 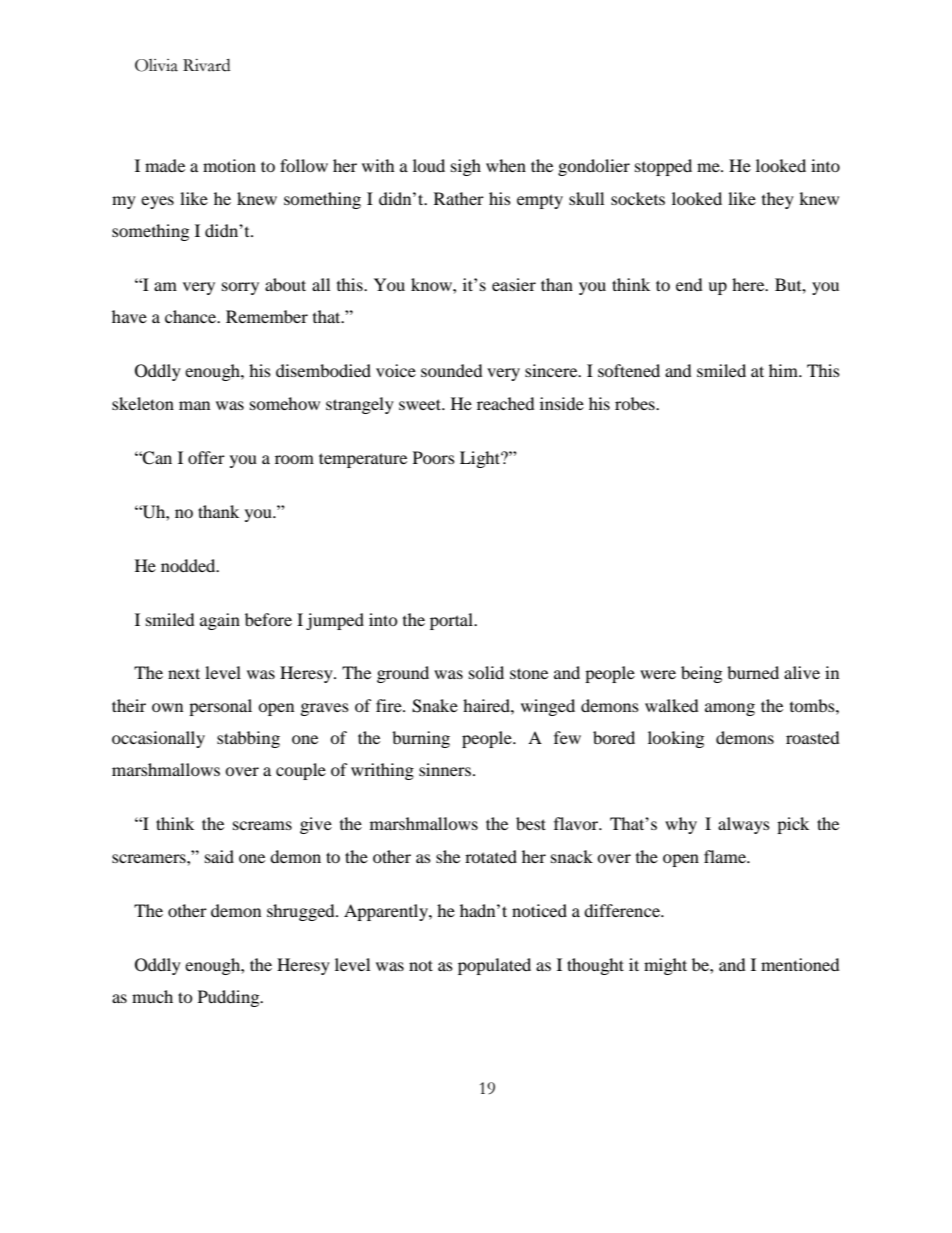 What do you see at coordinates (486, 672) in the screenshot?
I see `solid` at bounding box center [486, 672].
